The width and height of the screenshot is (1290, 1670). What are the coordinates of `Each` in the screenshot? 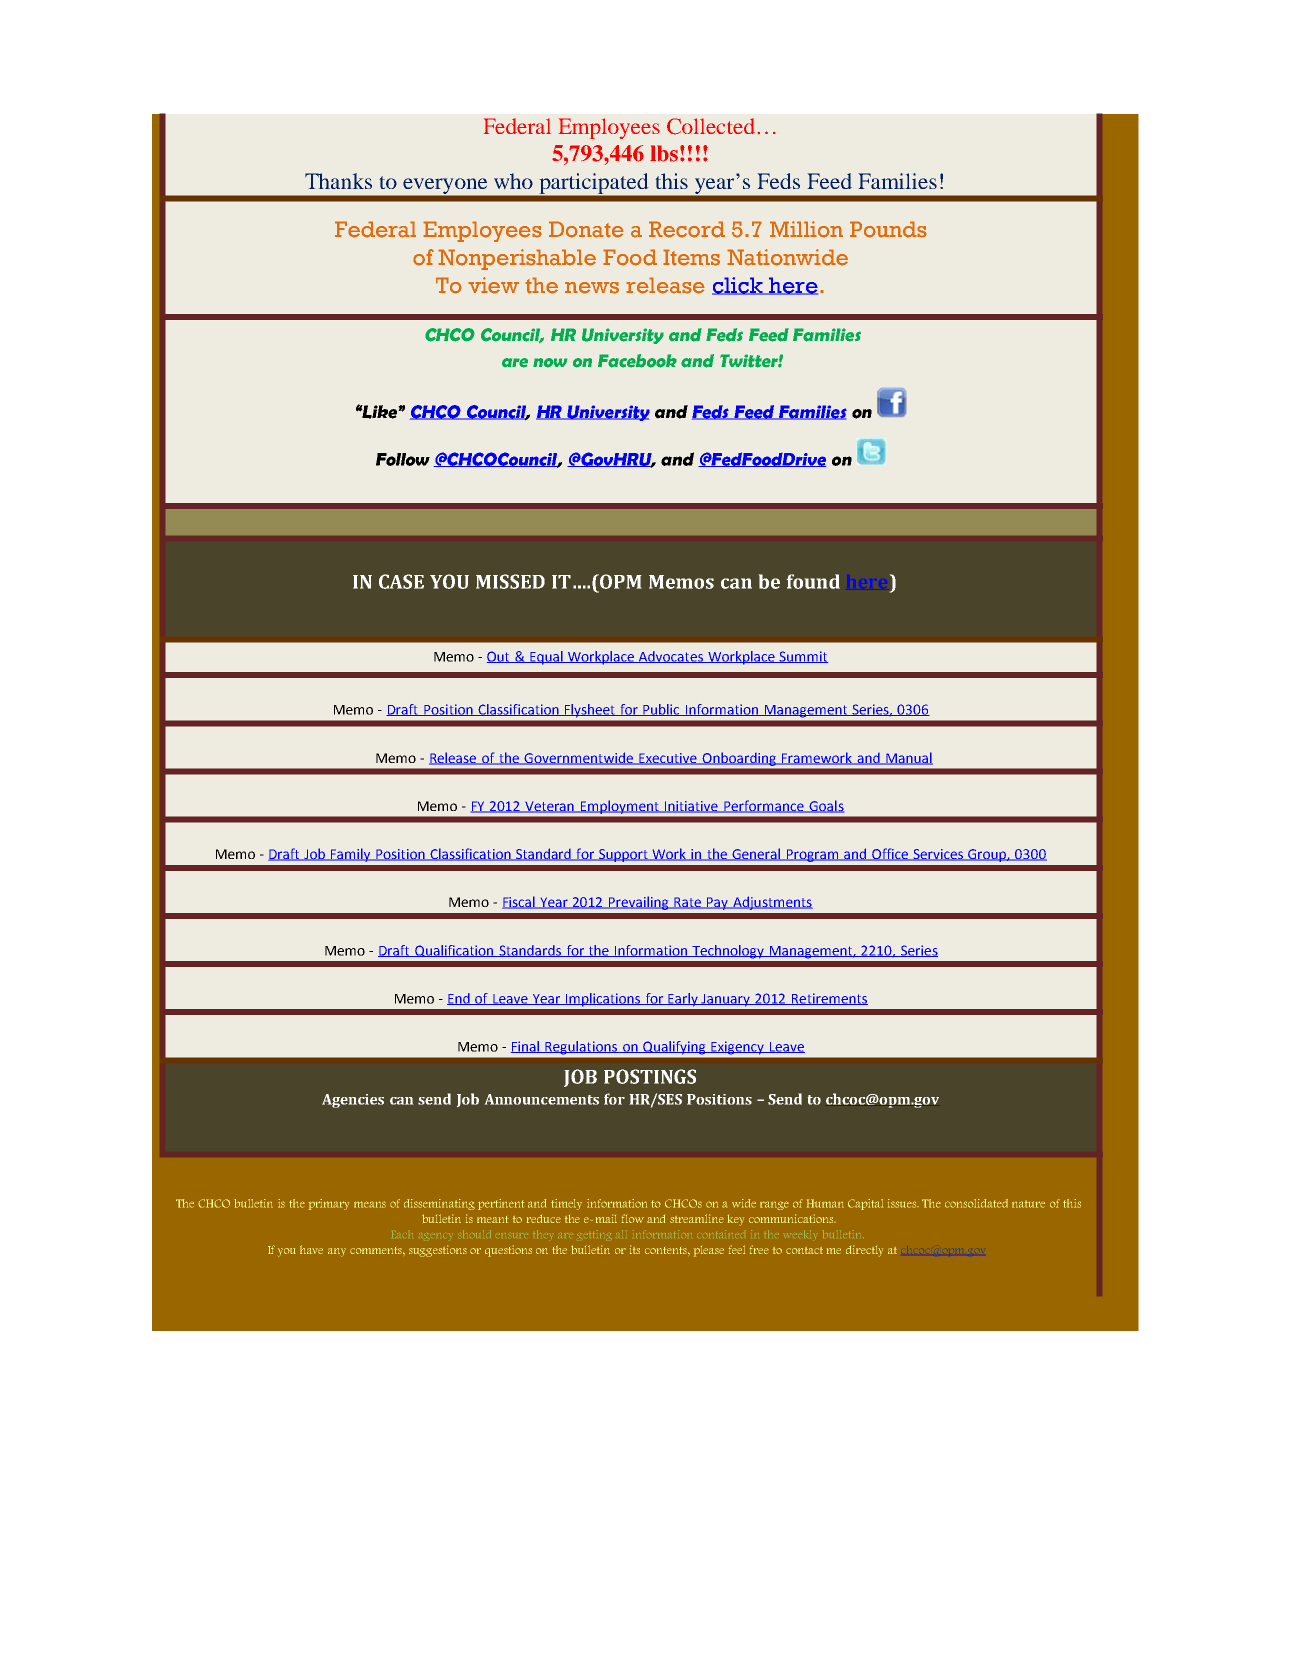 It's located at (402, 1234).
